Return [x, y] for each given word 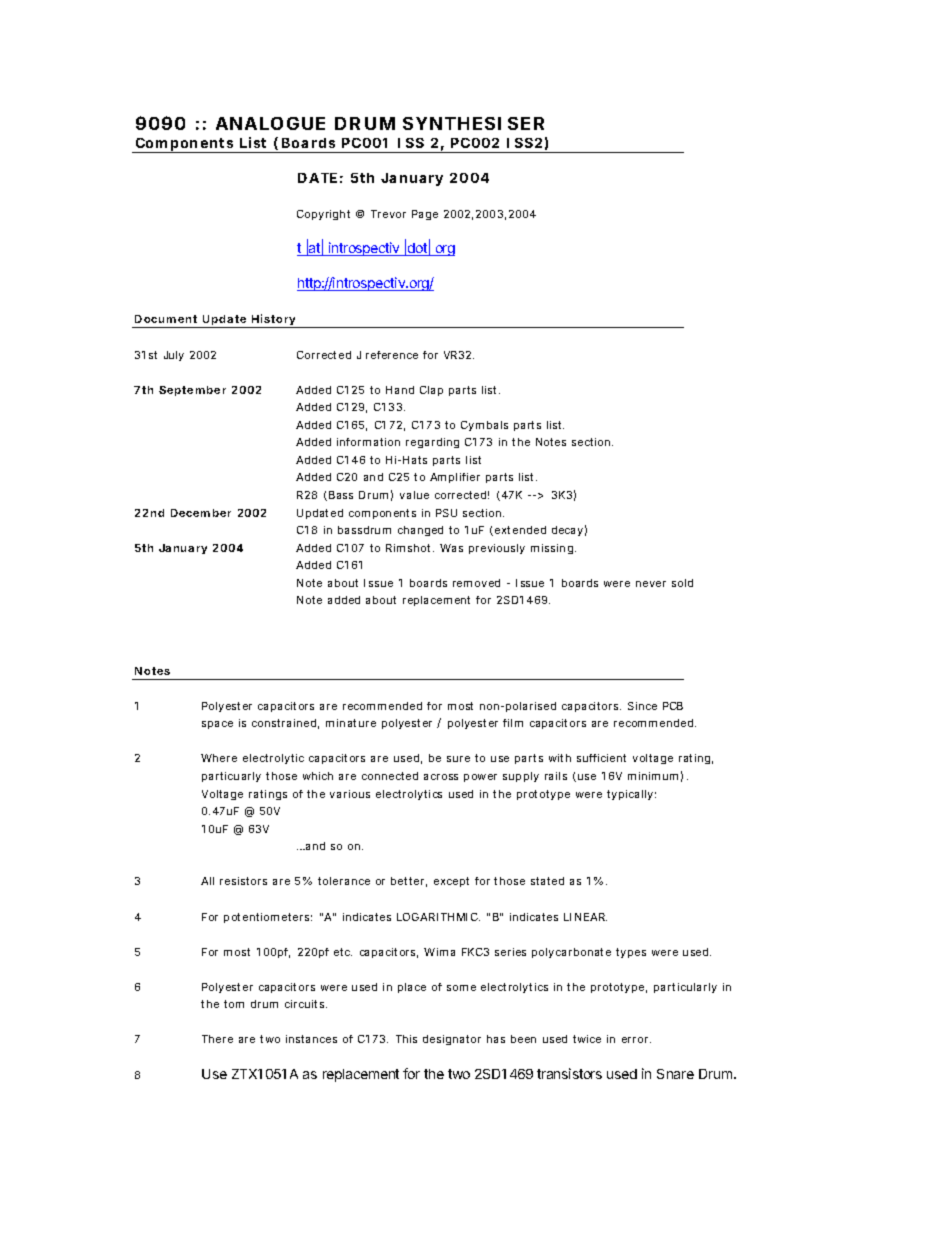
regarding [432, 443]
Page [425, 215]
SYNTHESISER [473, 123]
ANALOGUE [270, 123]
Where [219, 758]
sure [458, 759]
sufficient [601, 758]
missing [553, 549]
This [406, 1039]
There [217, 1039]
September [192, 391]
